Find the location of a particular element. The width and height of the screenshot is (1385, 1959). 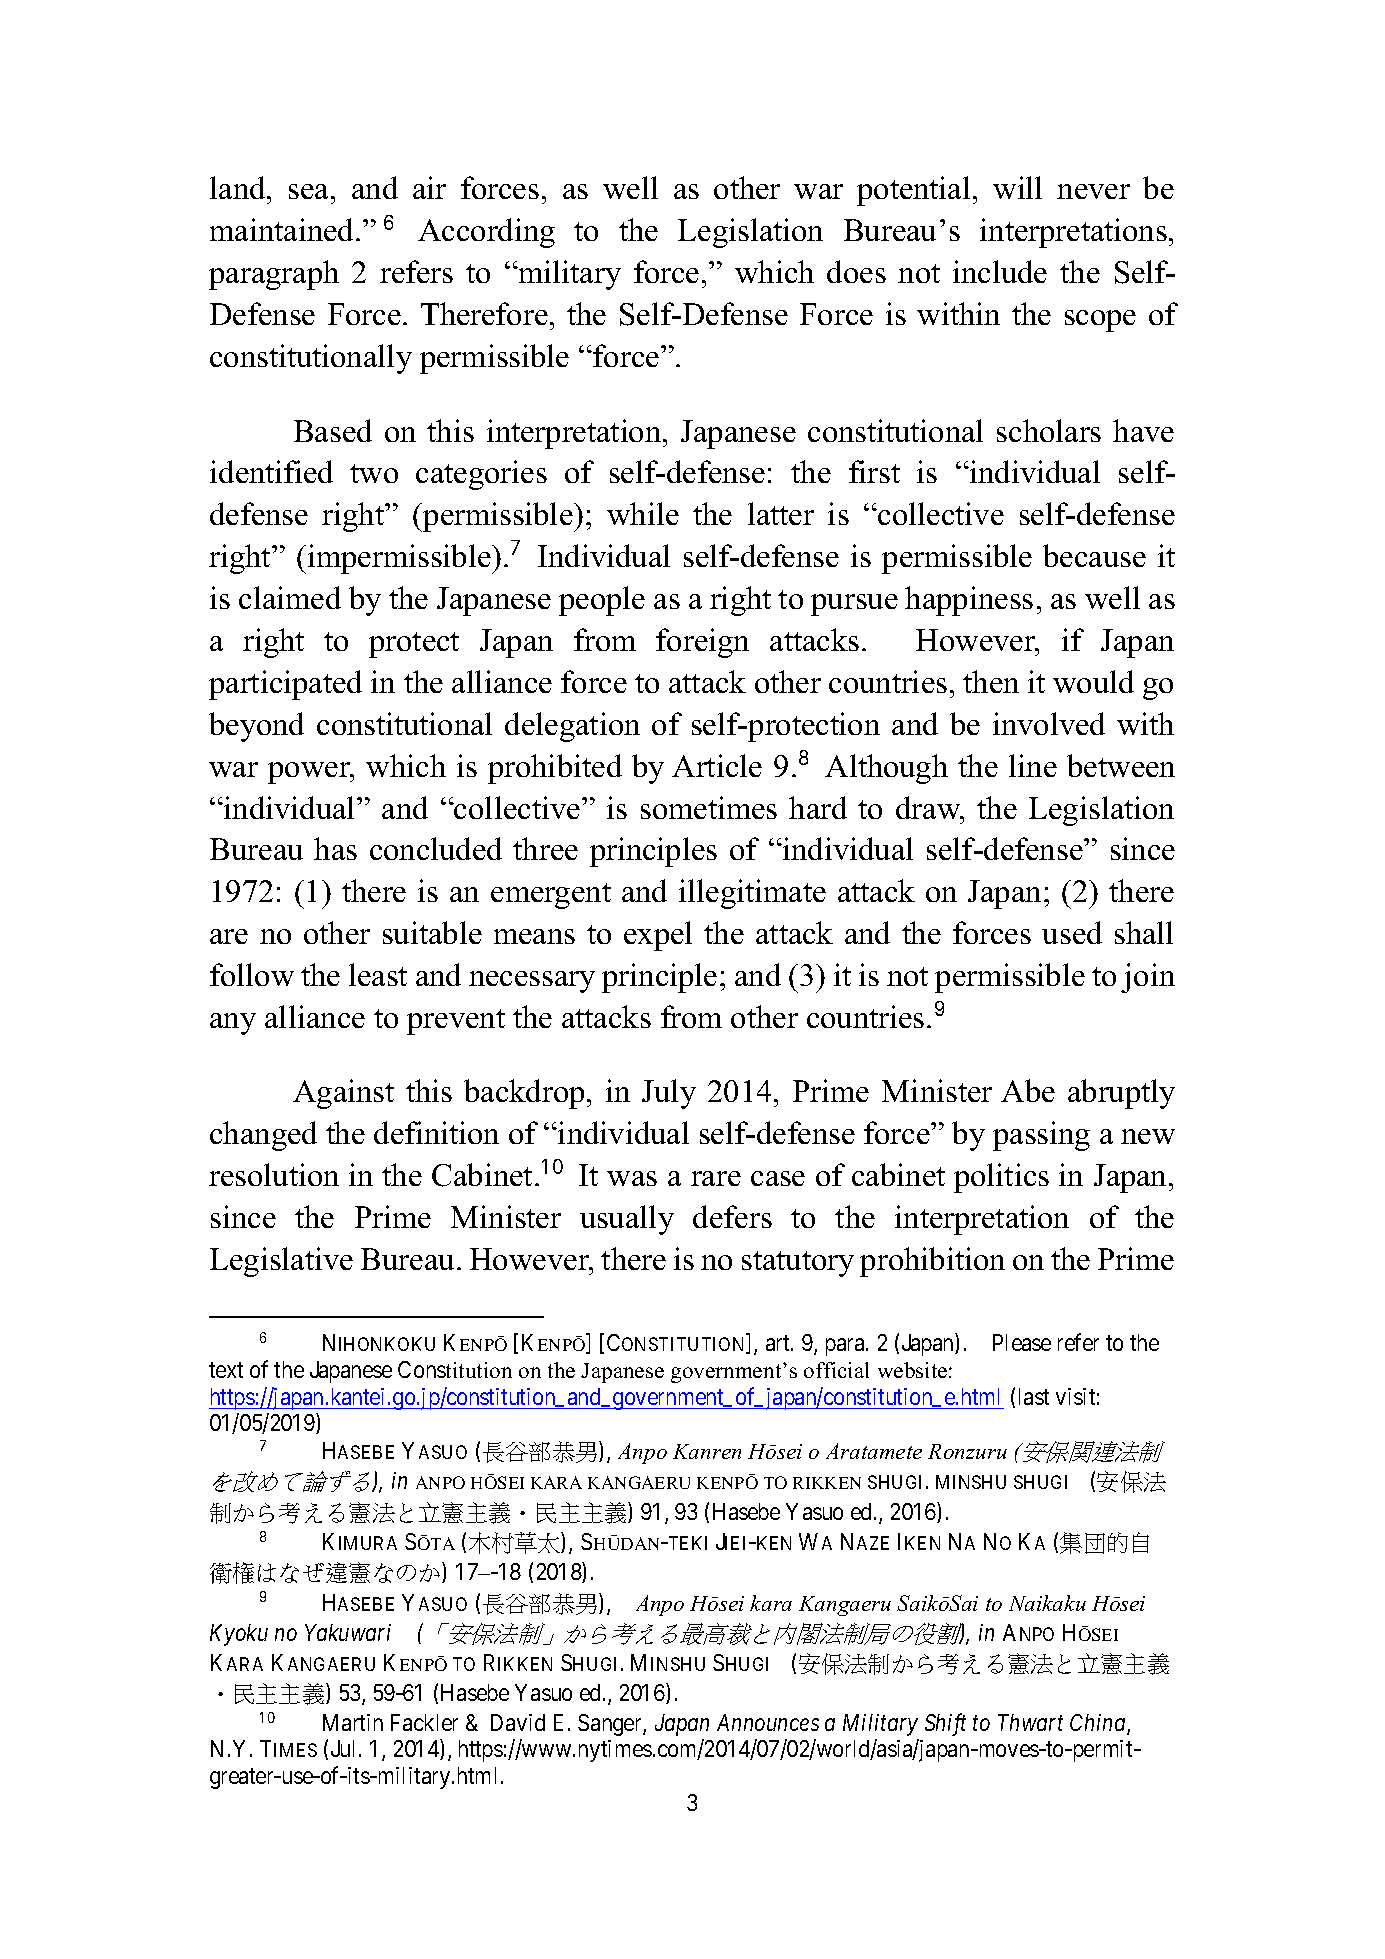

least is located at coordinates (378, 974).
